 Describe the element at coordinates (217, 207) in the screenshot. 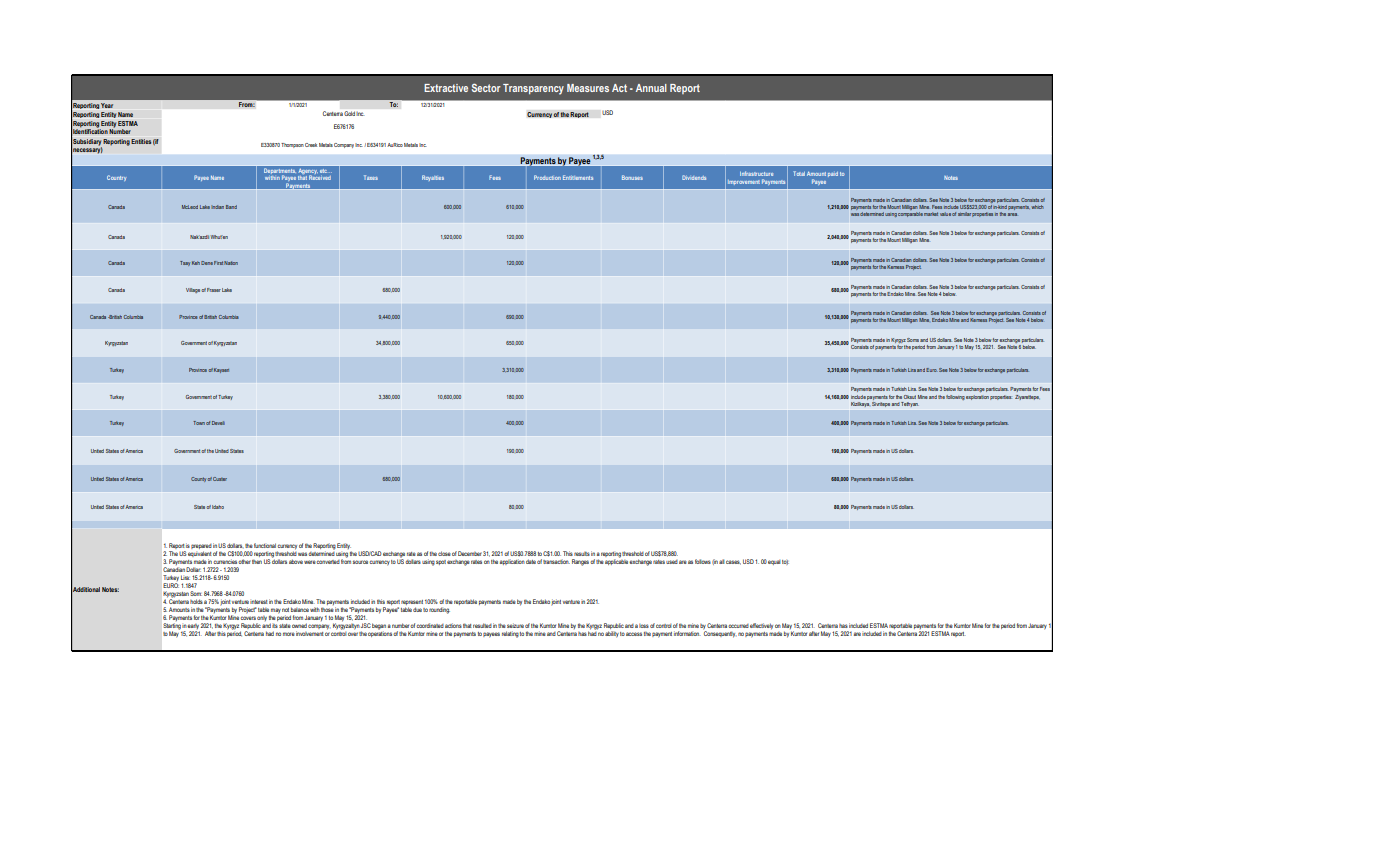

I see `Indian` at that location.
